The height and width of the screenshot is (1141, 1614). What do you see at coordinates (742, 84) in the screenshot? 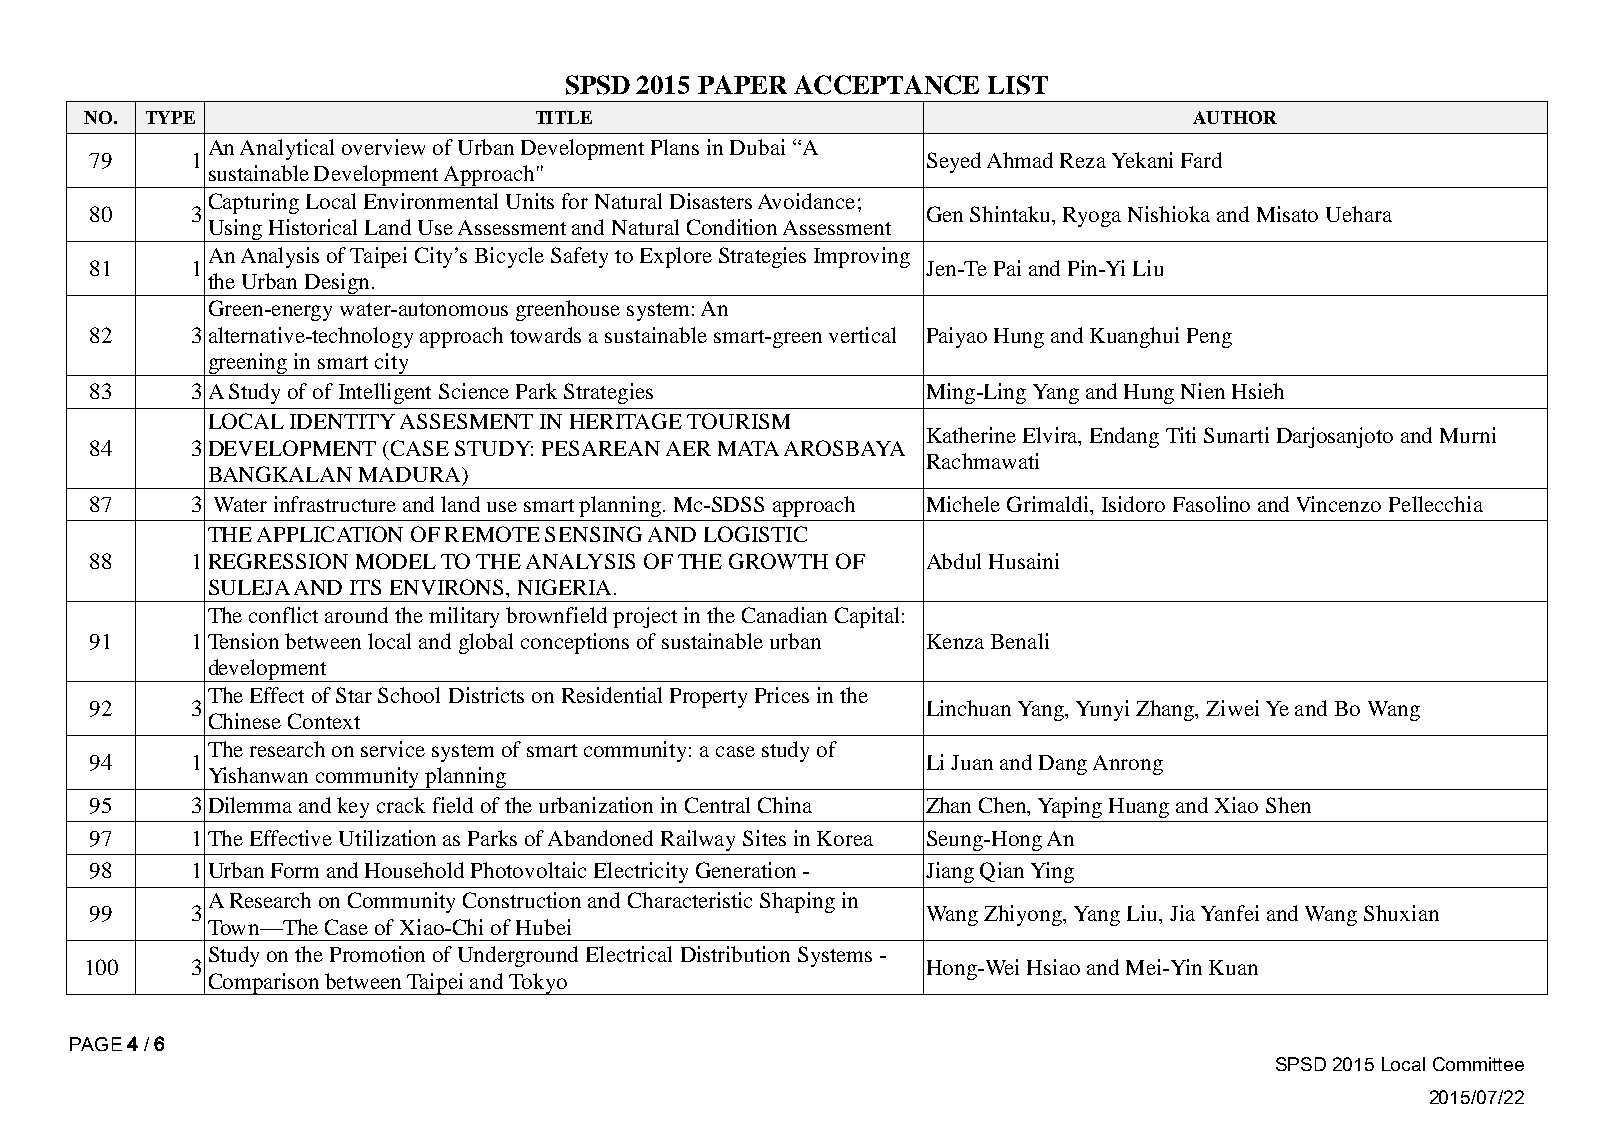
I see `PAPER` at bounding box center [742, 84].
